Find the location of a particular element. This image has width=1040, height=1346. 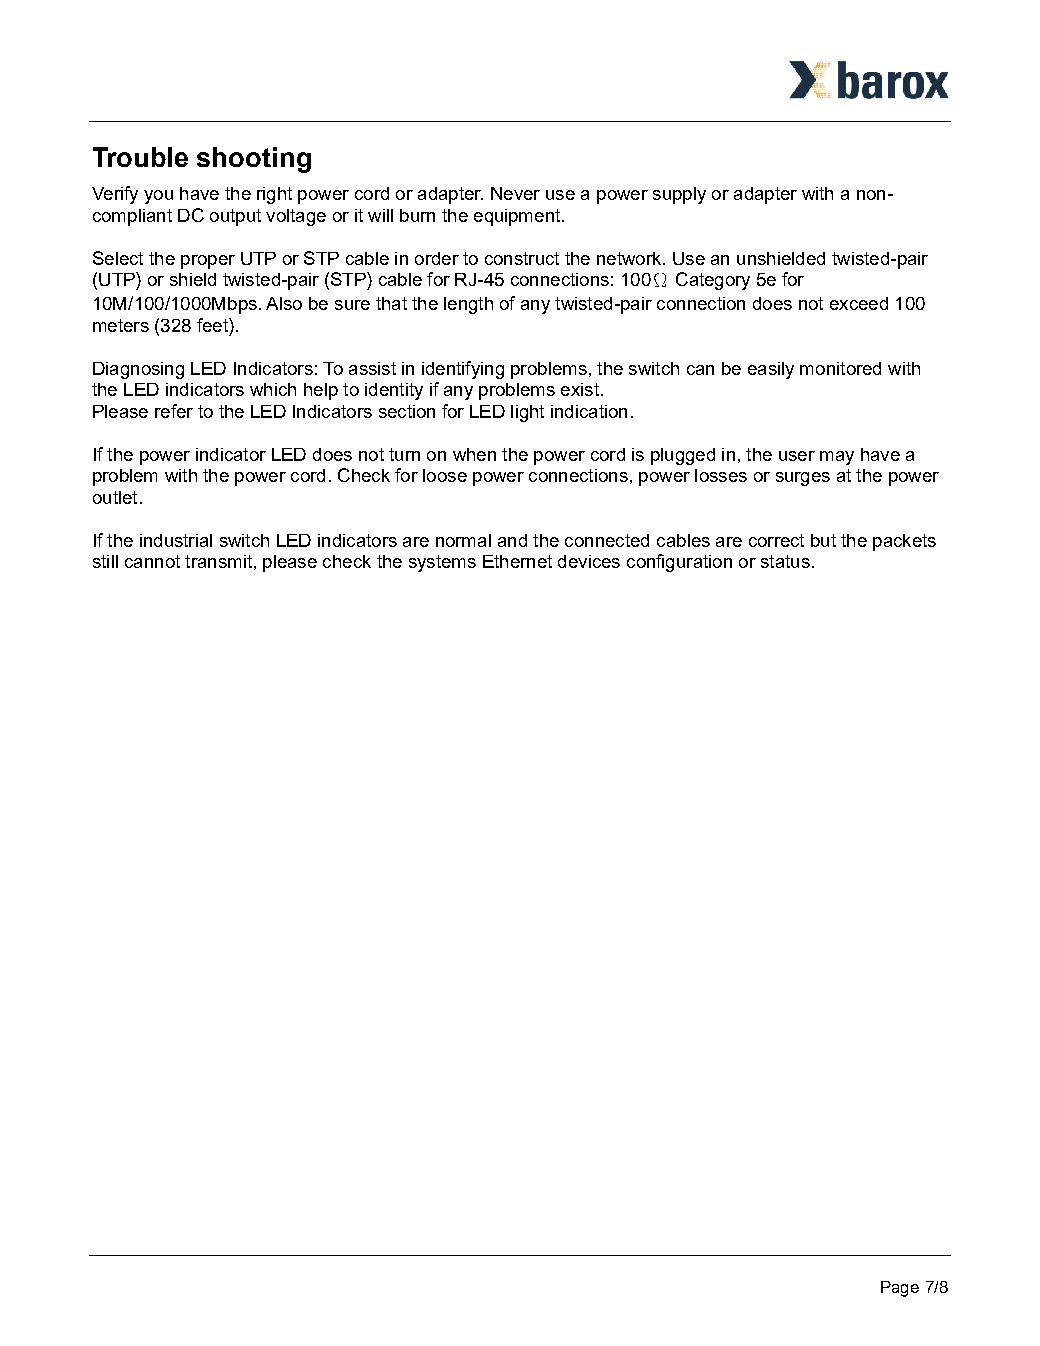

but is located at coordinates (823, 540).
